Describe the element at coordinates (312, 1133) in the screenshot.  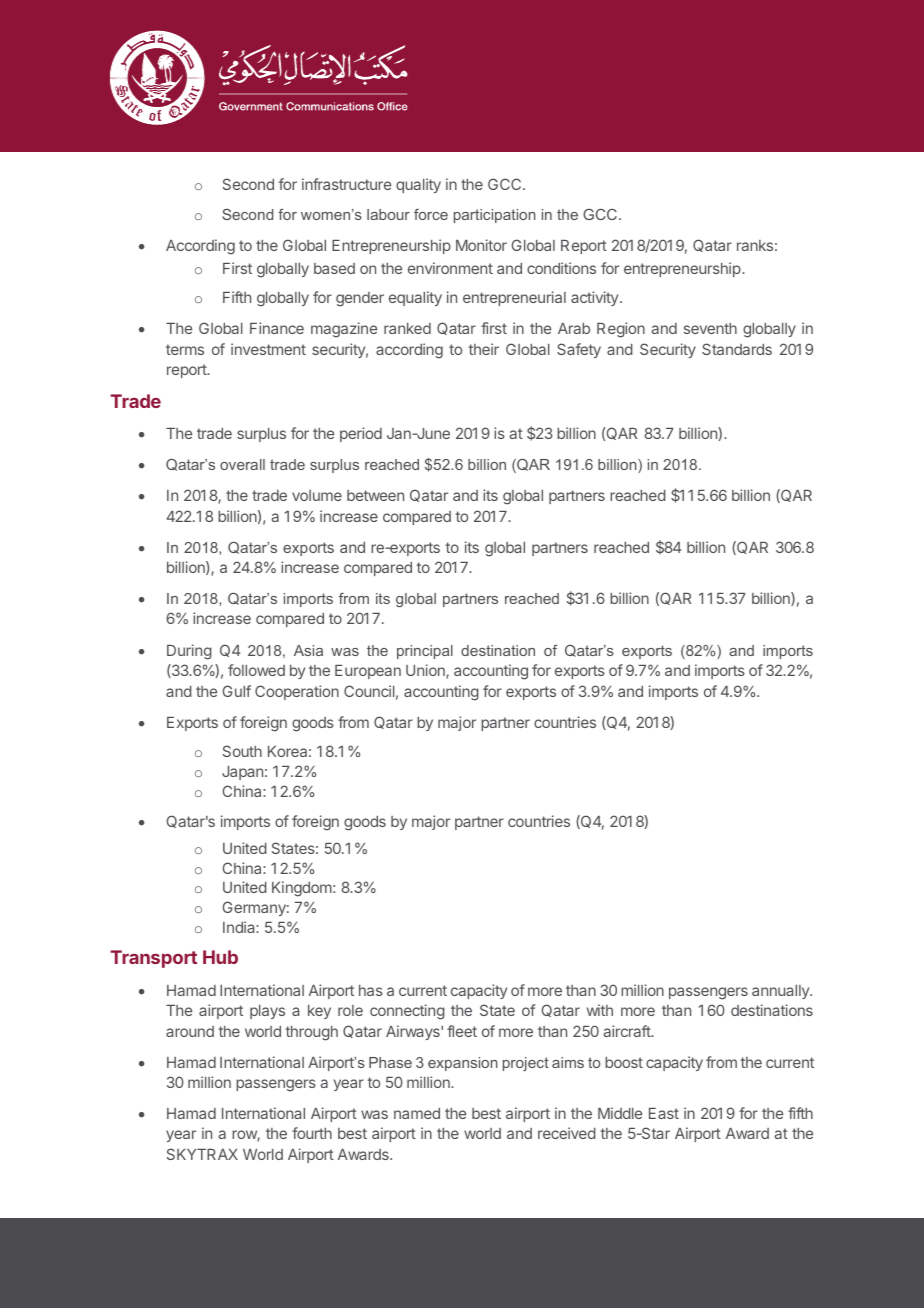
I see `fourth` at that location.
